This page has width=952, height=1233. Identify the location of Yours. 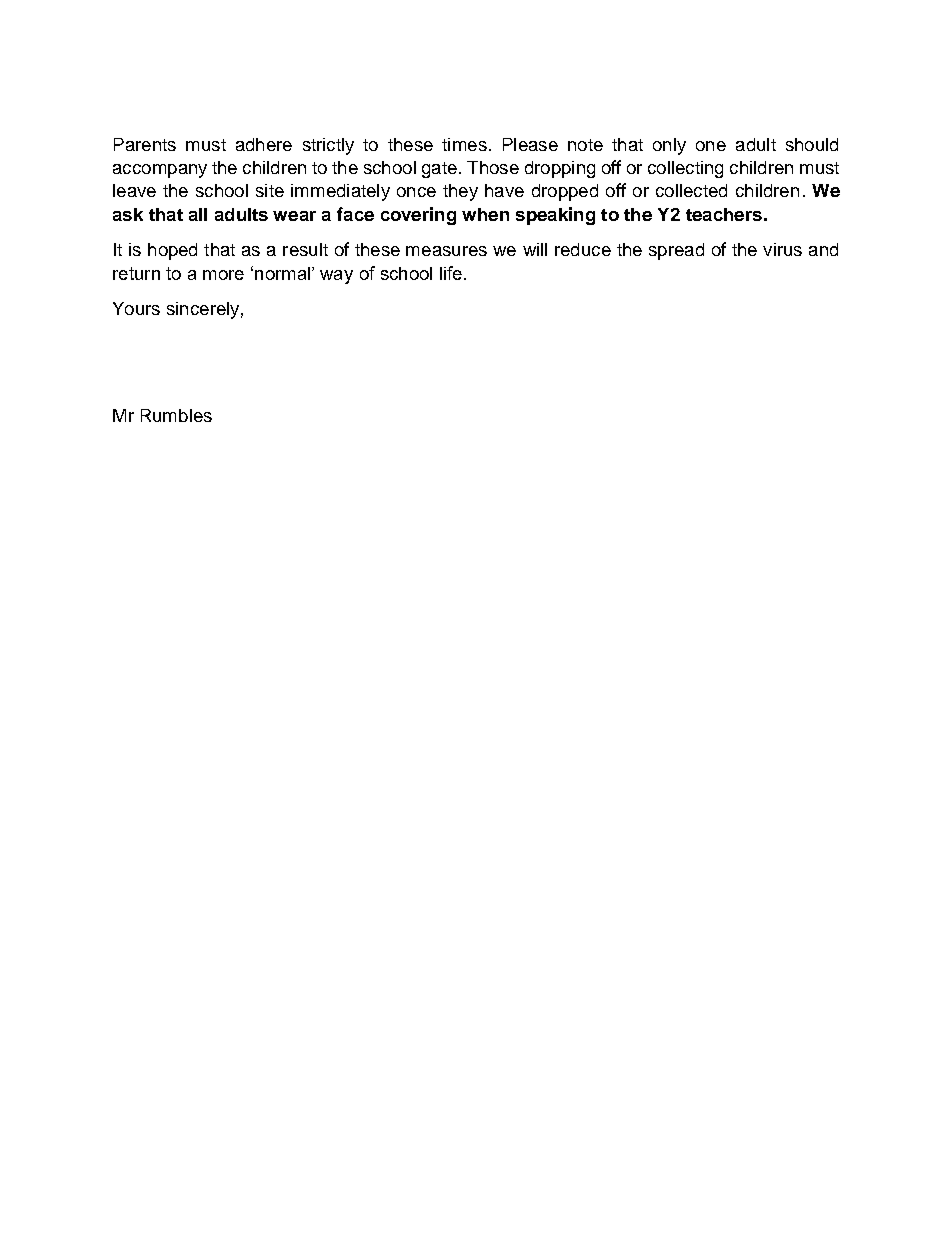
(136, 308).
